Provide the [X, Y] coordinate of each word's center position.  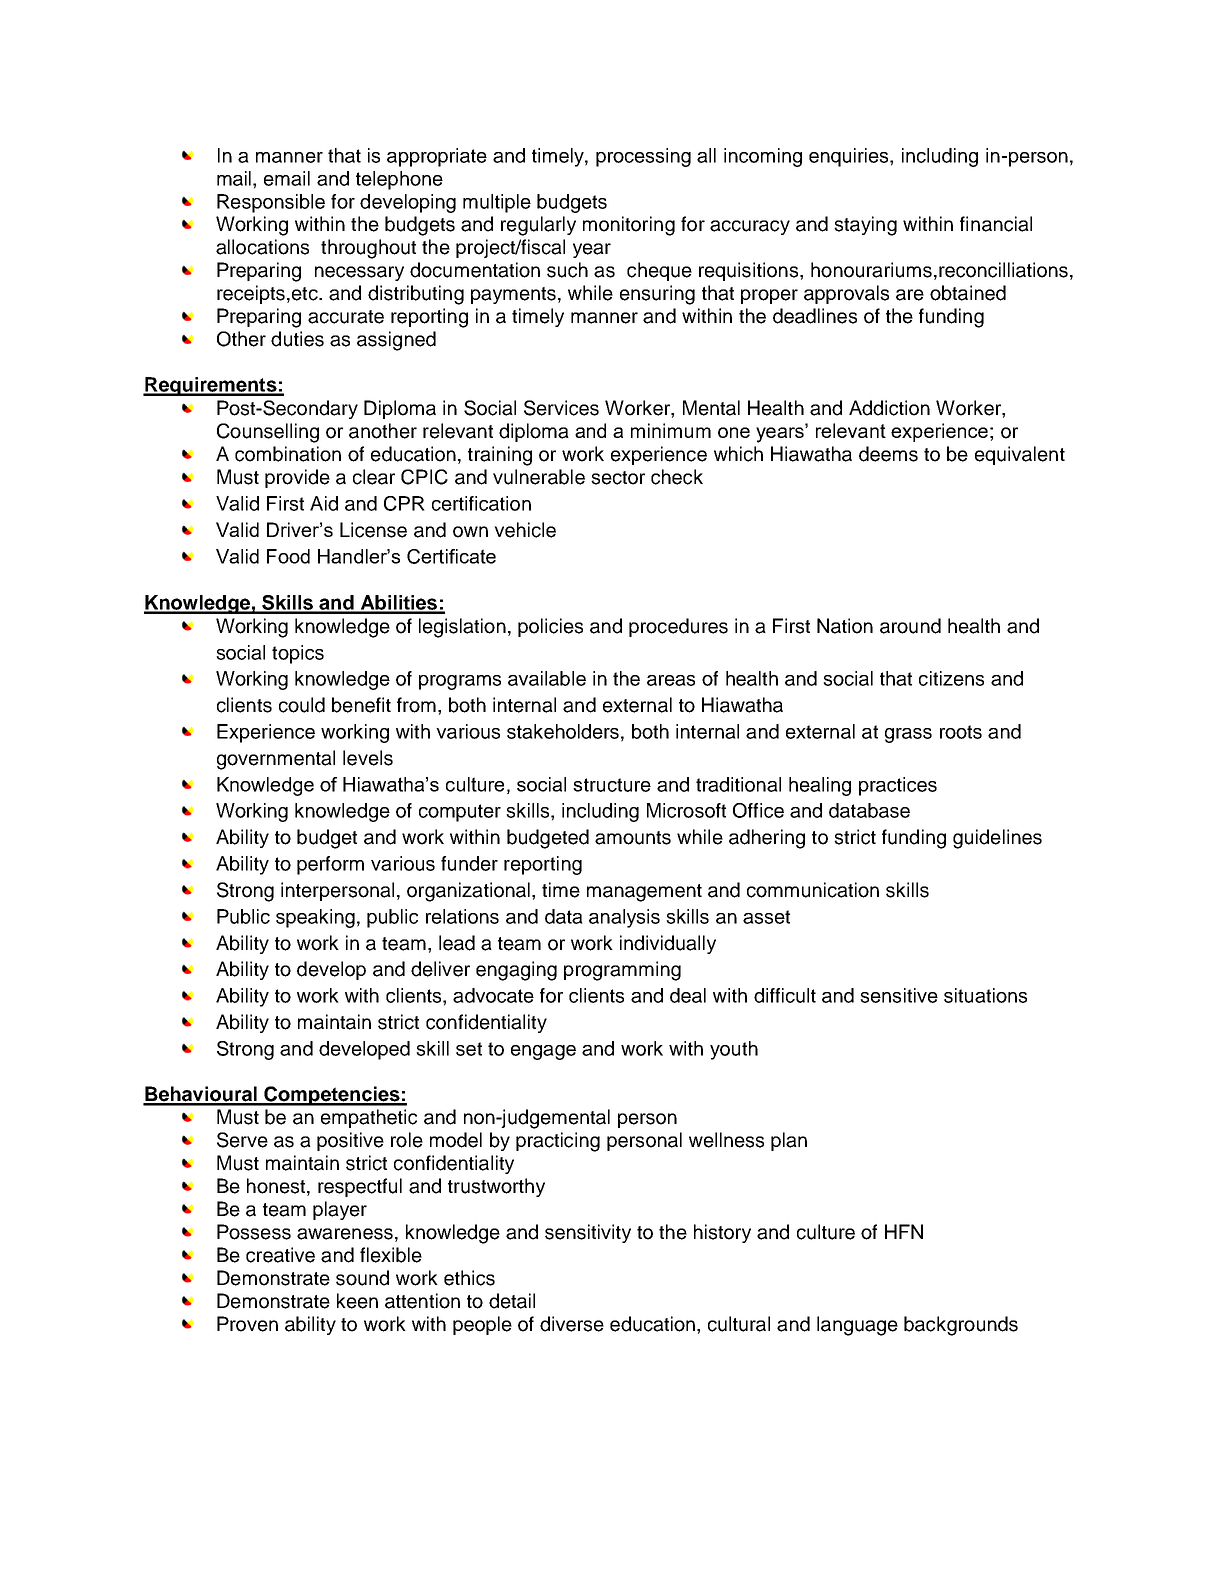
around [910, 626]
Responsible [271, 203]
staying [865, 226]
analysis [624, 918]
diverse [572, 1324]
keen [357, 1301]
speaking [315, 918]
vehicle [525, 530]
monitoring [629, 226]
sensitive [899, 995]
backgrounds [961, 1326]
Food [288, 556]
